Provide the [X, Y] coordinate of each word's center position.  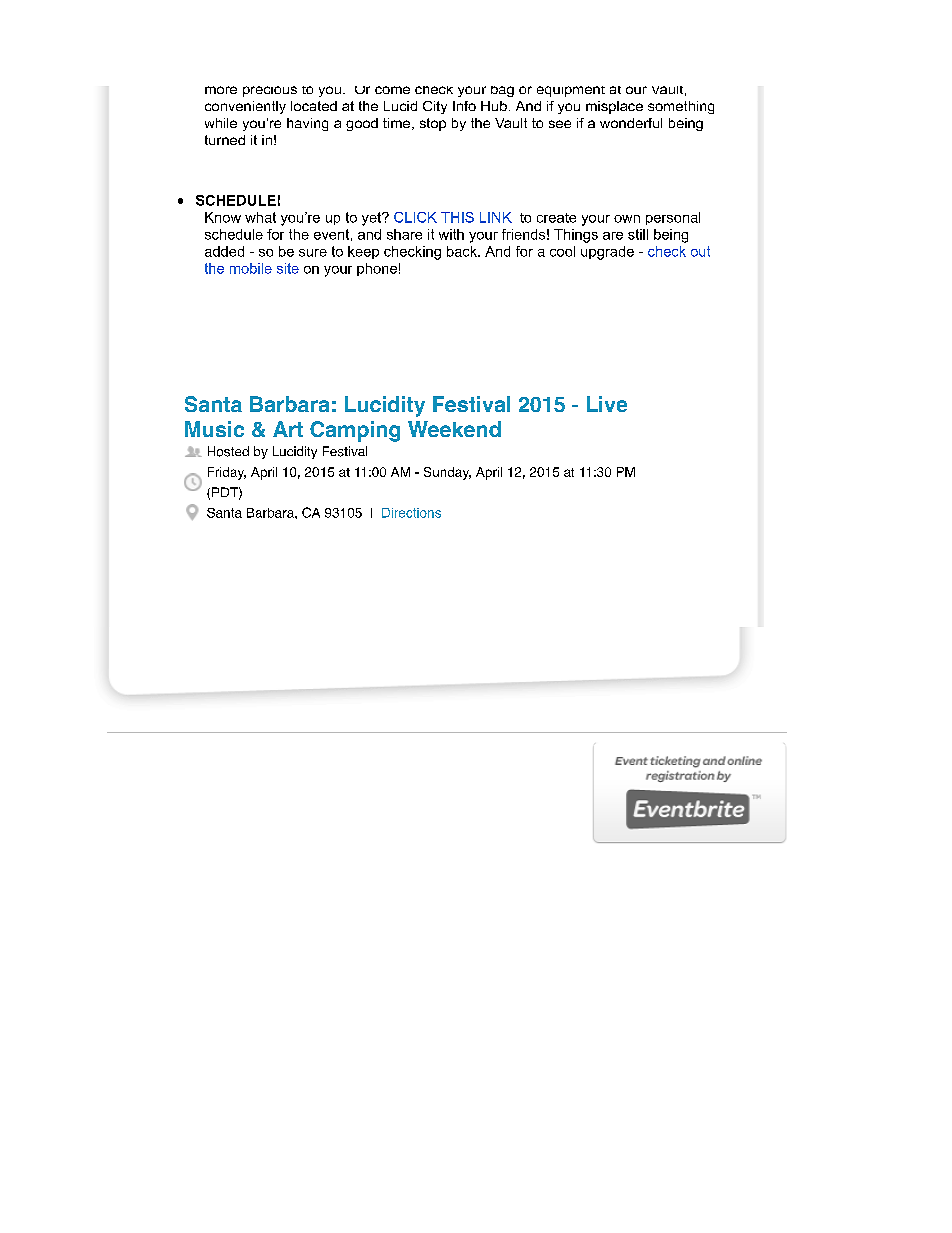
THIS [457, 217]
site [288, 268]
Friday [227, 473]
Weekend [454, 429]
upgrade [607, 253]
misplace [614, 107]
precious [270, 91]
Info [464, 106]
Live [607, 404]
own [627, 219]
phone [377, 269]
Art [288, 429]
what [260, 217]
